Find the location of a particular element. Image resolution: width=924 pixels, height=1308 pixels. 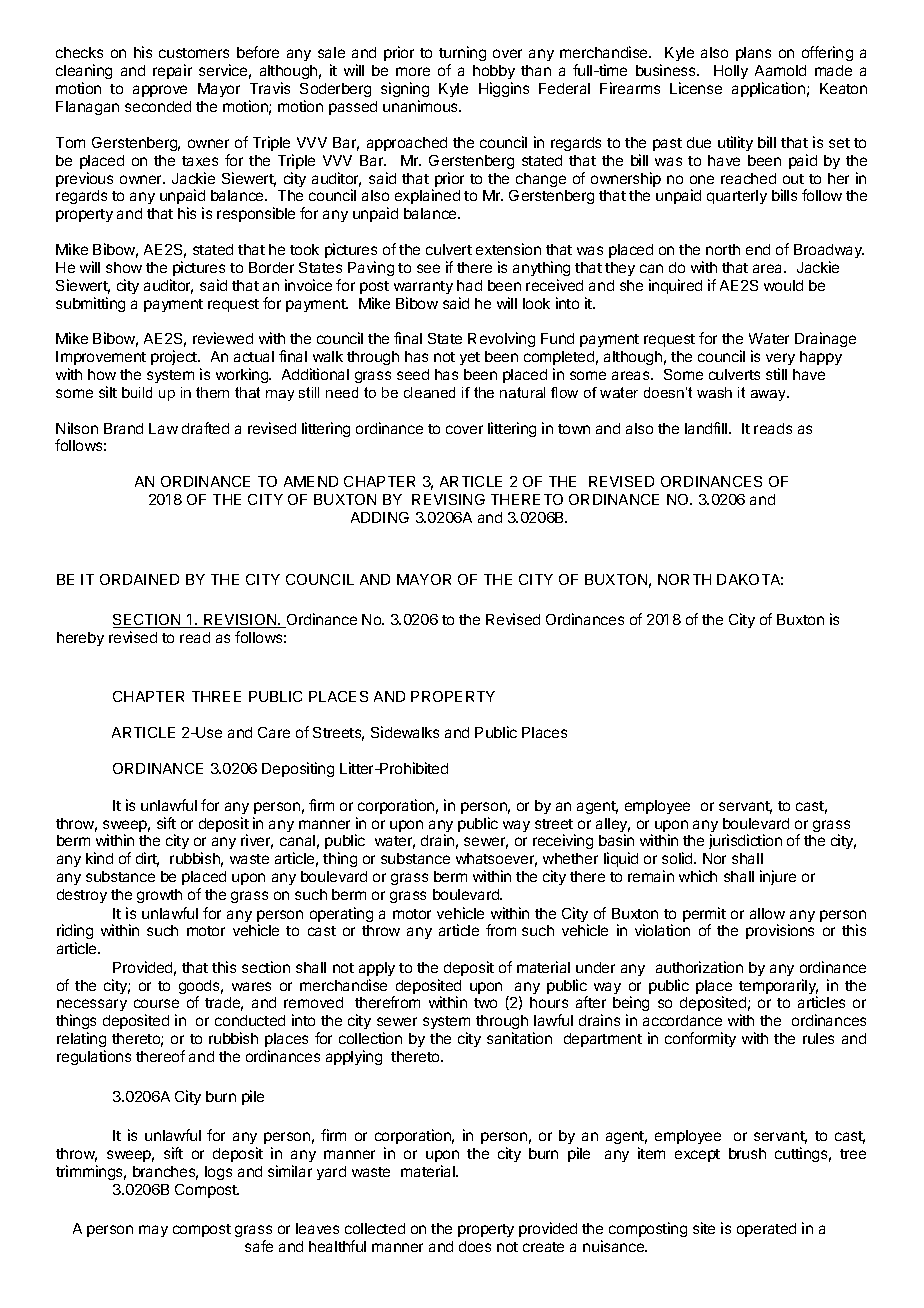

collected is located at coordinates (375, 1228).
